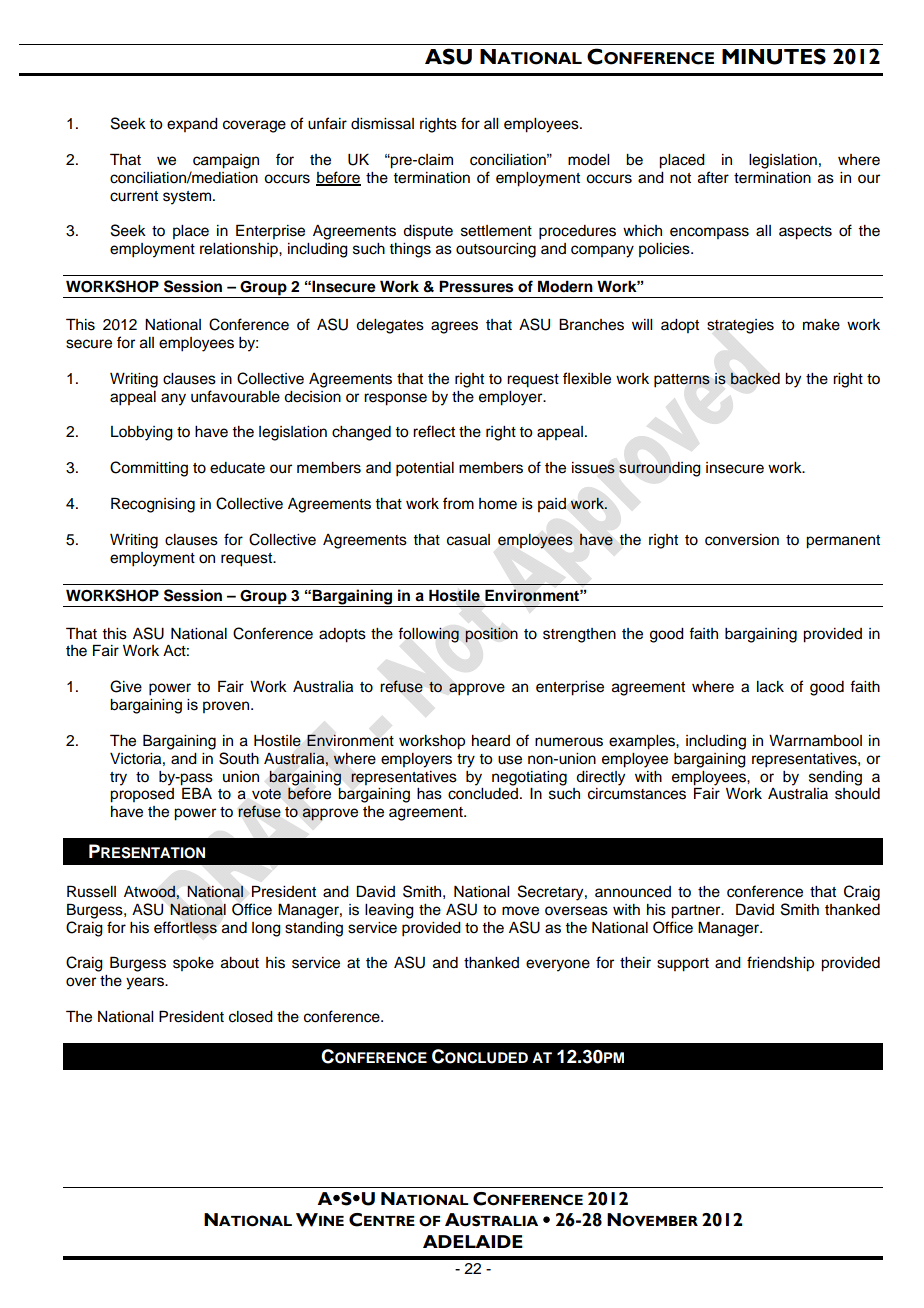 This page has height=1308, width=924. Describe the element at coordinates (780, 964) in the page. I see `friendship` at that location.
